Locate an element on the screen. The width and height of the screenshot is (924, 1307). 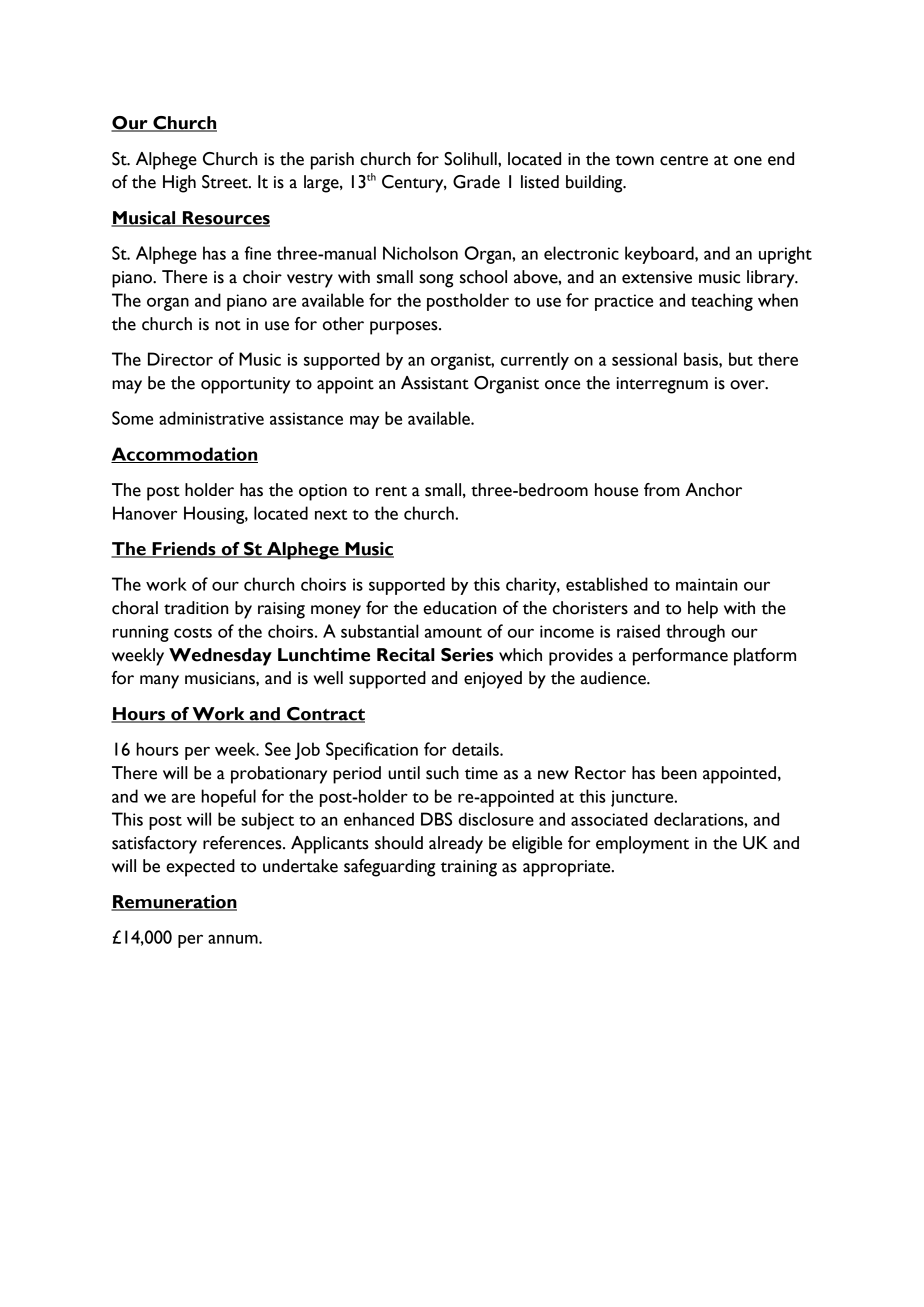
expected is located at coordinates (200, 868).
